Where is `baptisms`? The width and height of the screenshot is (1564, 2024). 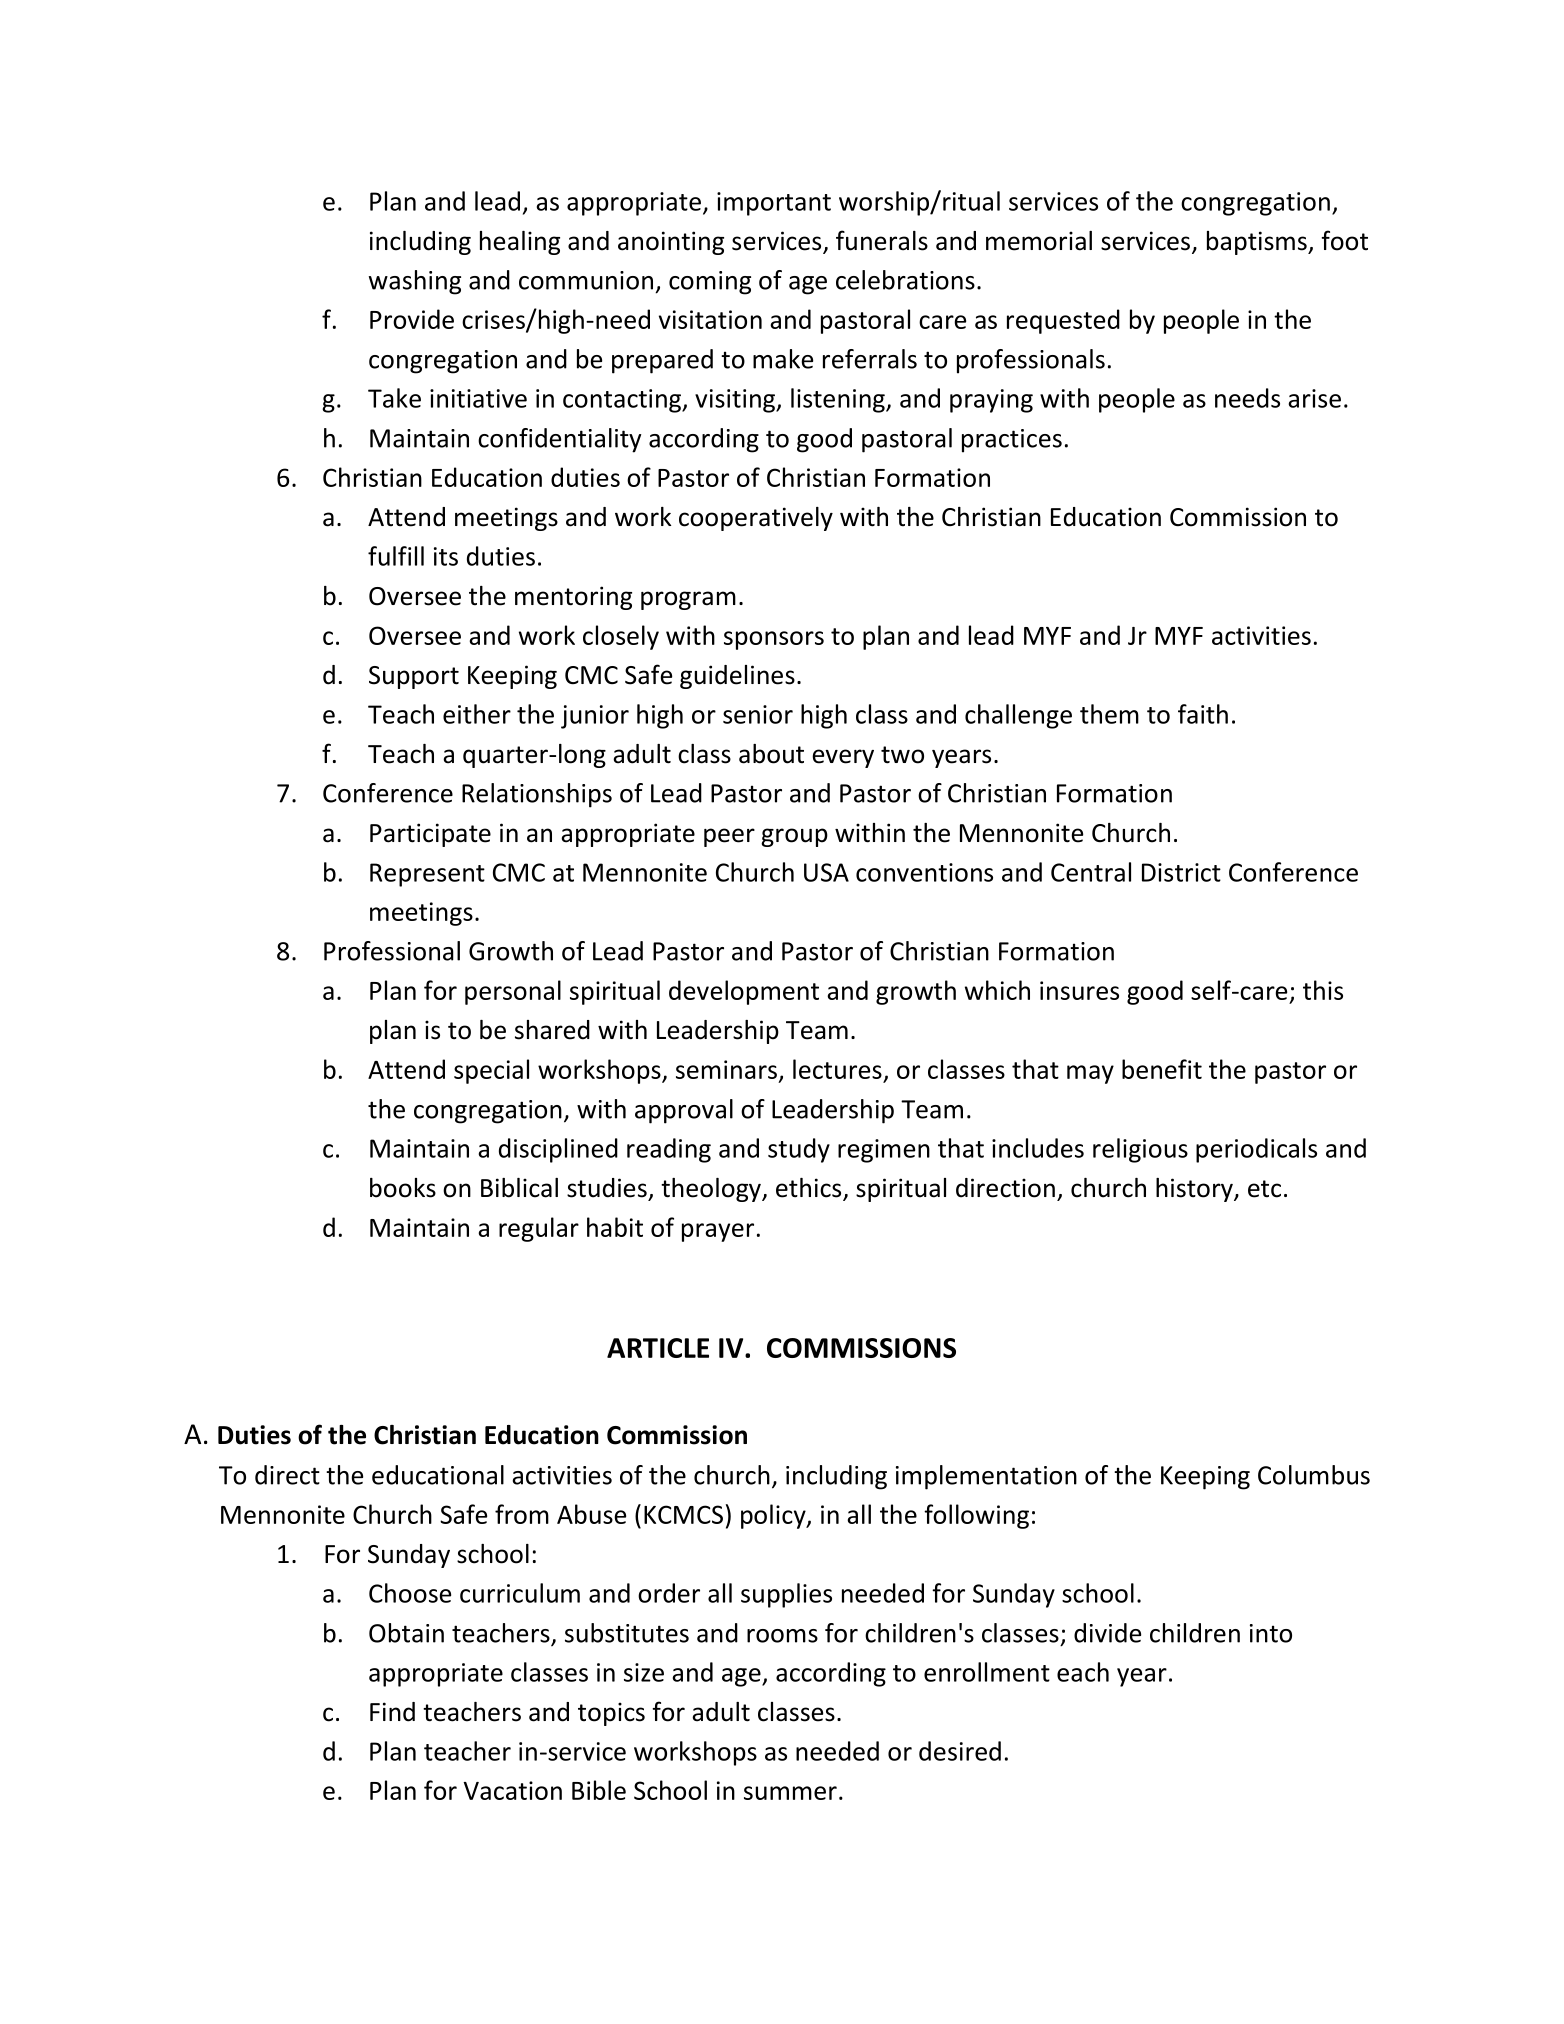
baptisms is located at coordinates (1258, 243).
